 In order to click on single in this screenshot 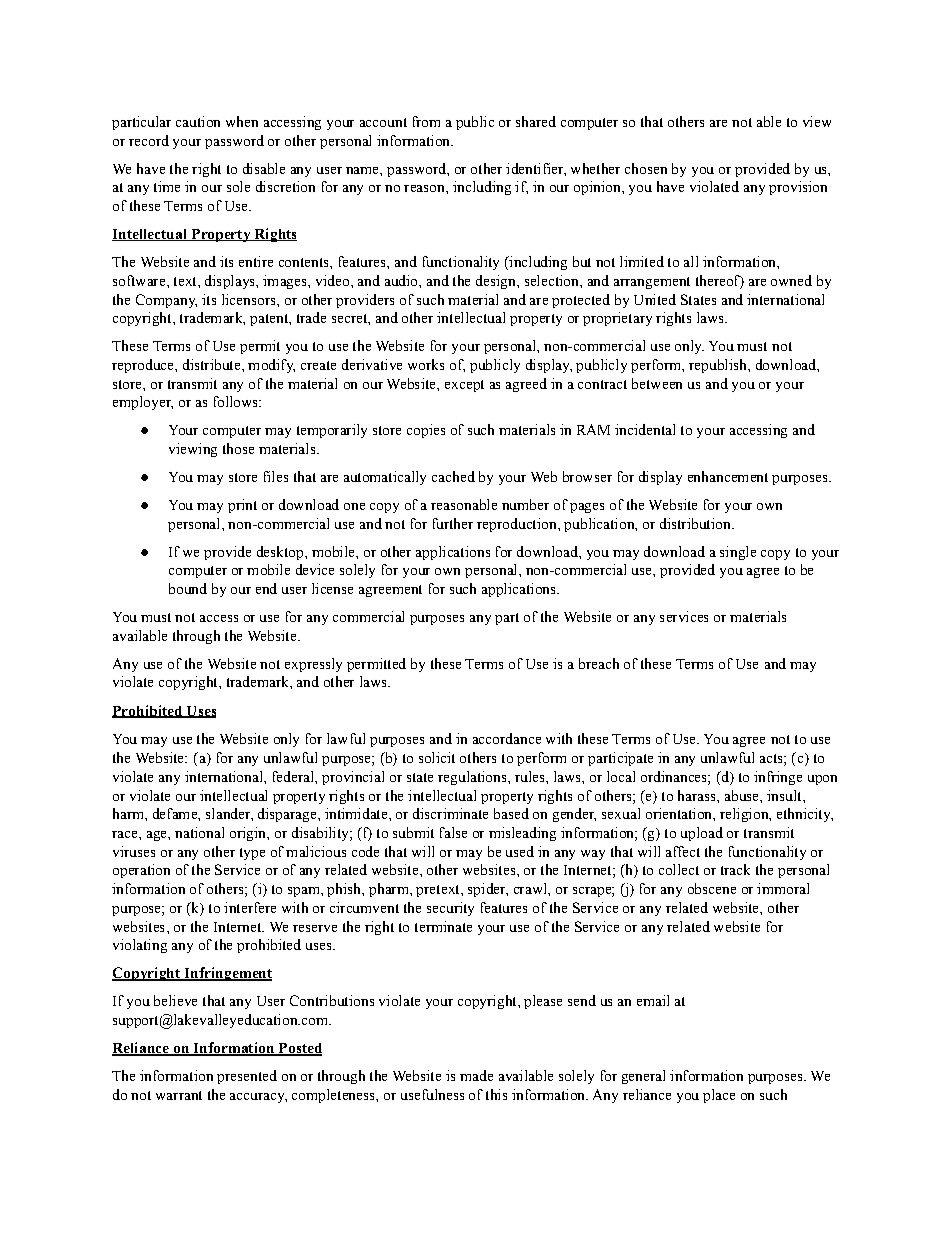, I will do `click(738, 553)`.
